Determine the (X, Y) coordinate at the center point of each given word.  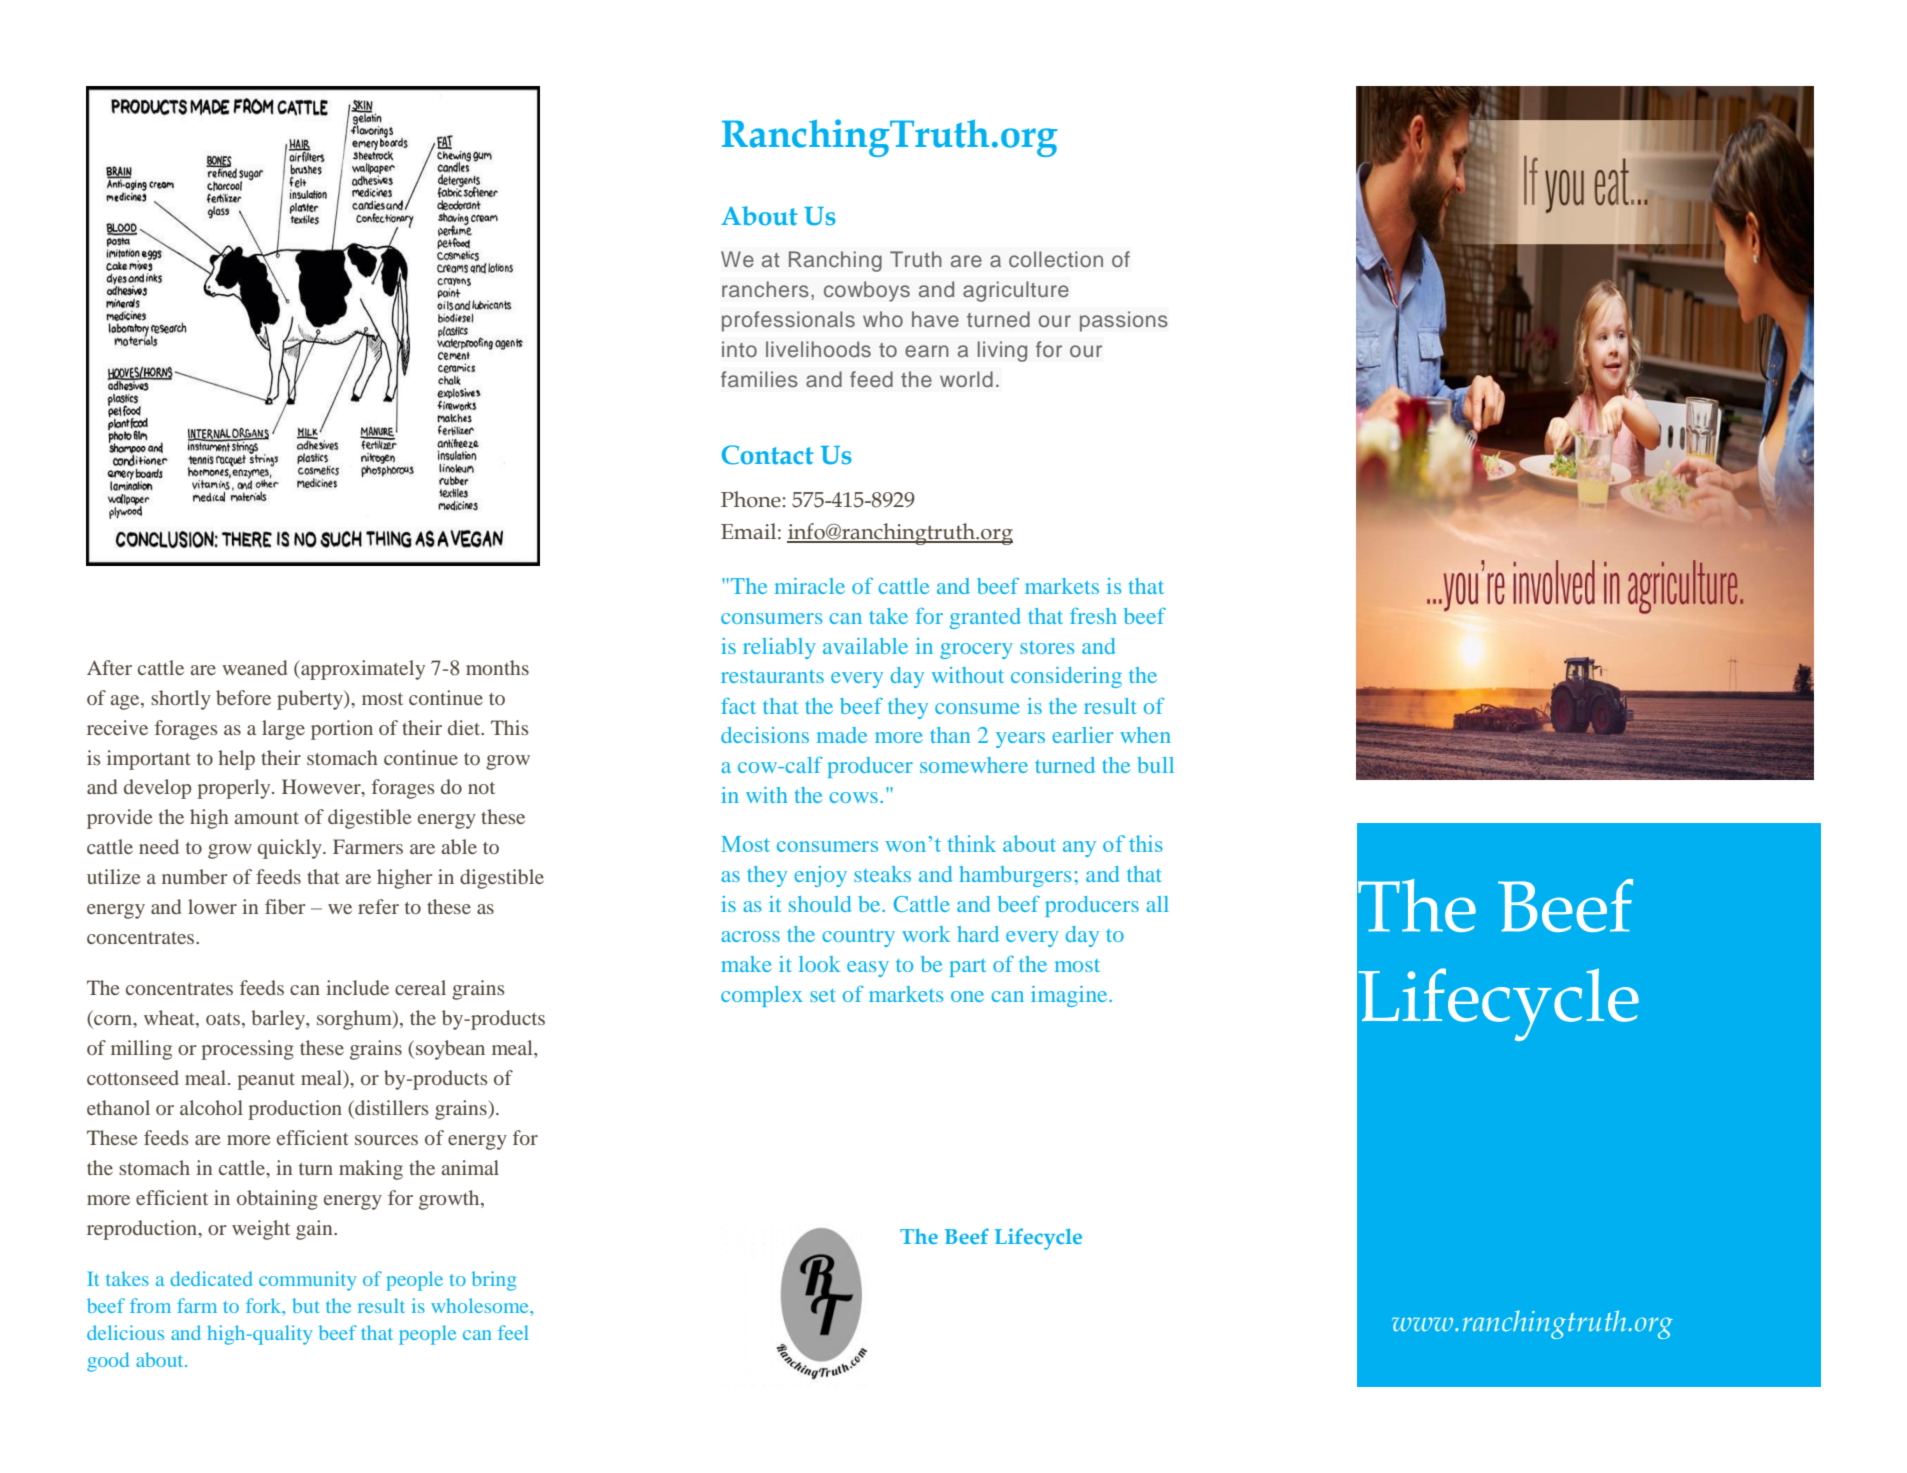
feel (513, 1332)
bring (494, 1281)
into (739, 349)
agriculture (1016, 291)
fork (265, 1307)
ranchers (765, 289)
